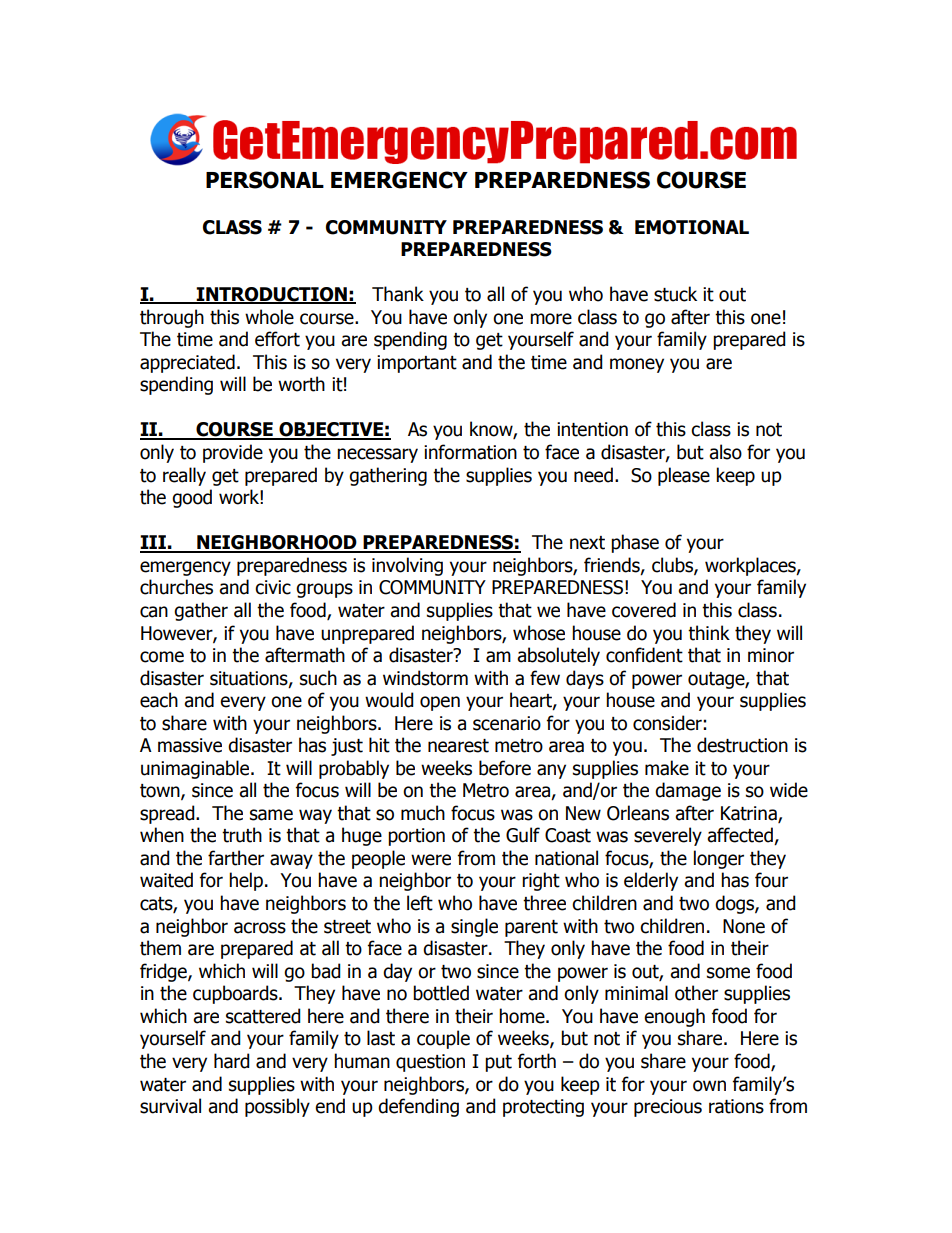  Describe the element at coordinates (398, 294) in the screenshot. I see `Thank` at that location.
